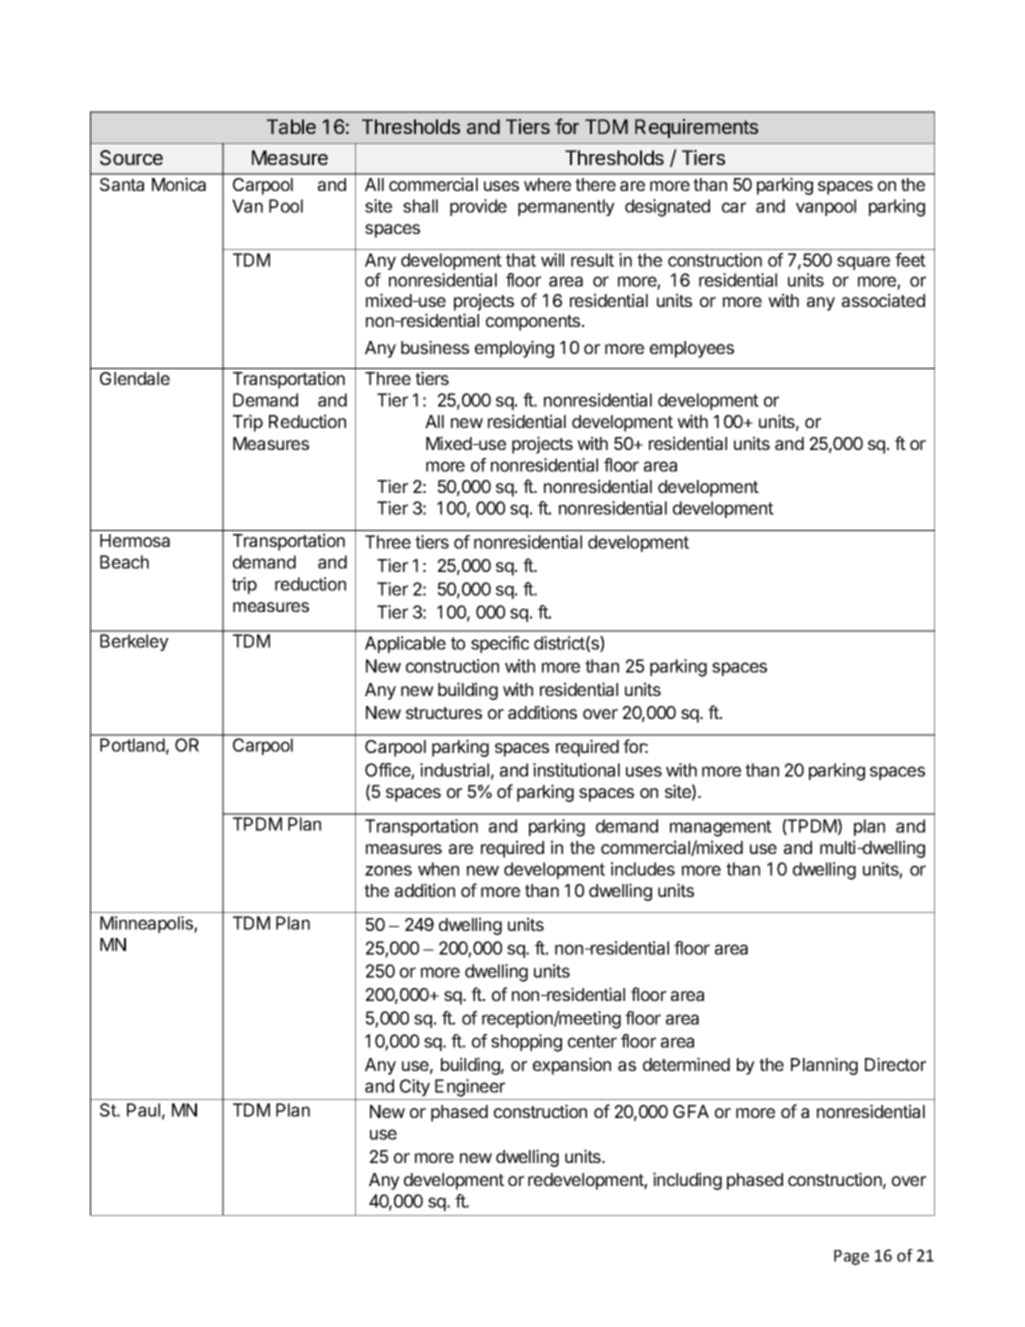 This screenshot has height=1327, width=1025. Describe the element at coordinates (179, 184) in the screenshot. I see `Monica` at that location.
